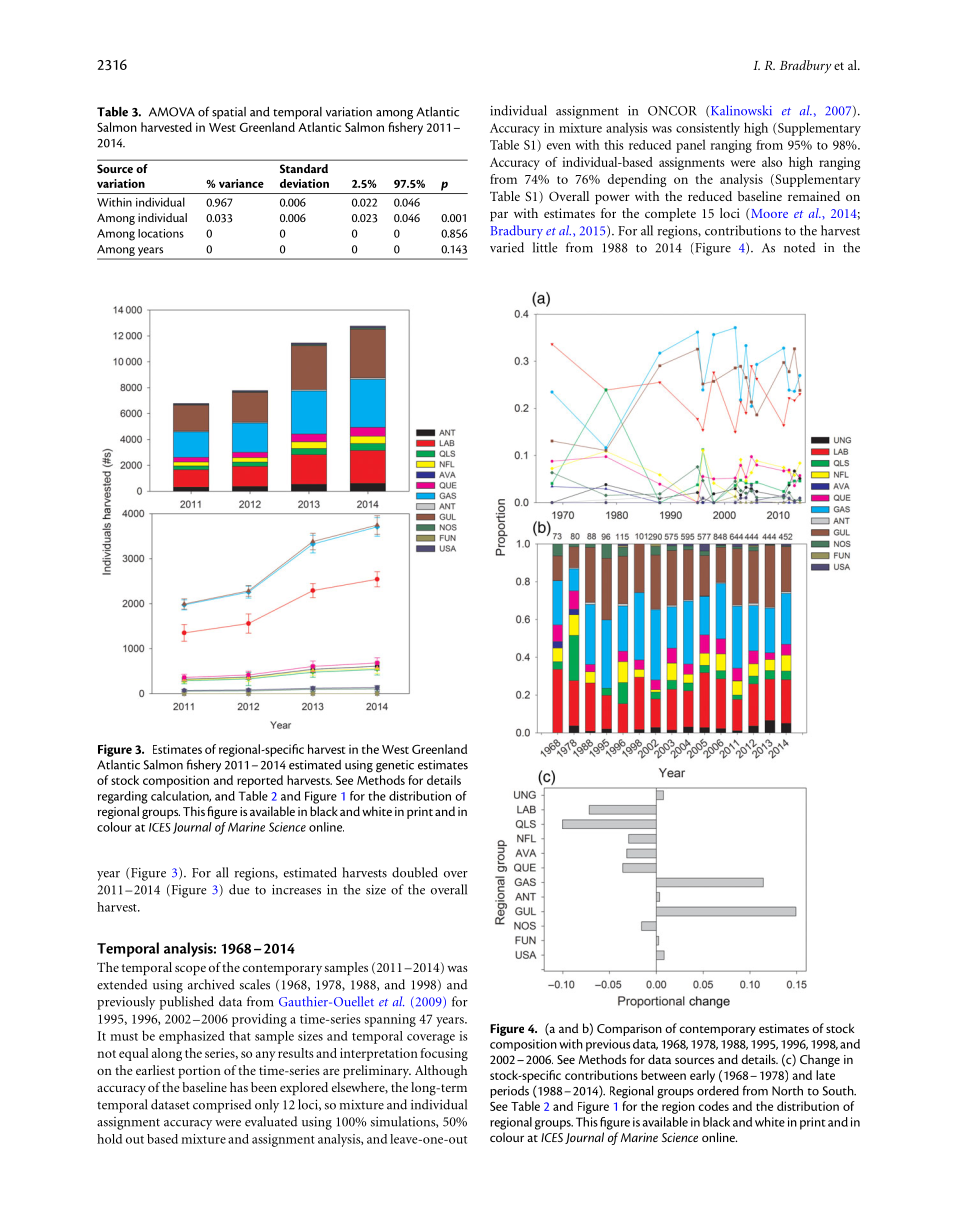  What do you see at coordinates (222, 1106) in the screenshot?
I see `comprised` at bounding box center [222, 1106].
